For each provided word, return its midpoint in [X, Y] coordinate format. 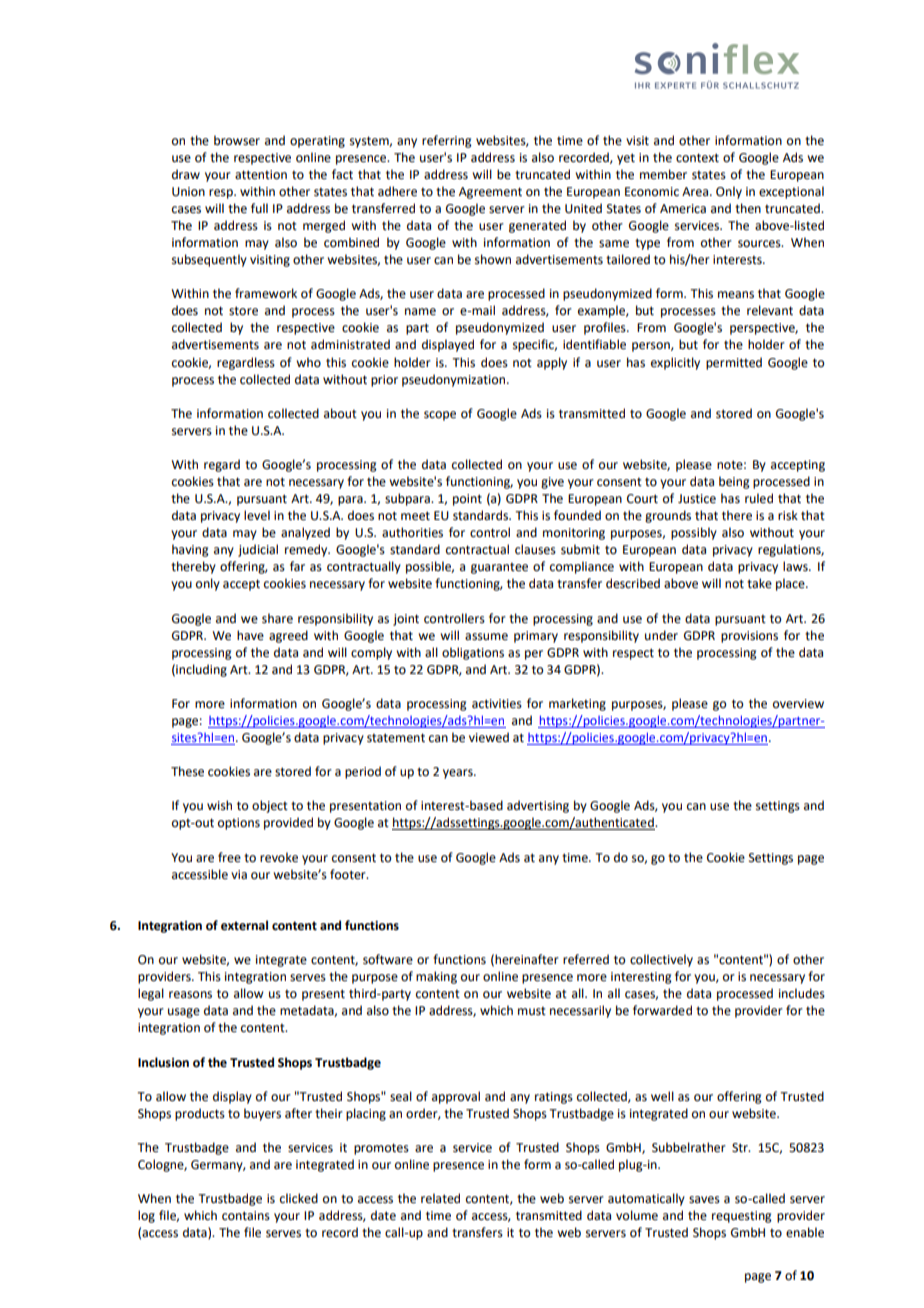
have [250, 635]
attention [261, 175]
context [697, 158]
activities [497, 704]
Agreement [490, 193]
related [440, 1198]
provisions [749, 637]
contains [246, 1216]
